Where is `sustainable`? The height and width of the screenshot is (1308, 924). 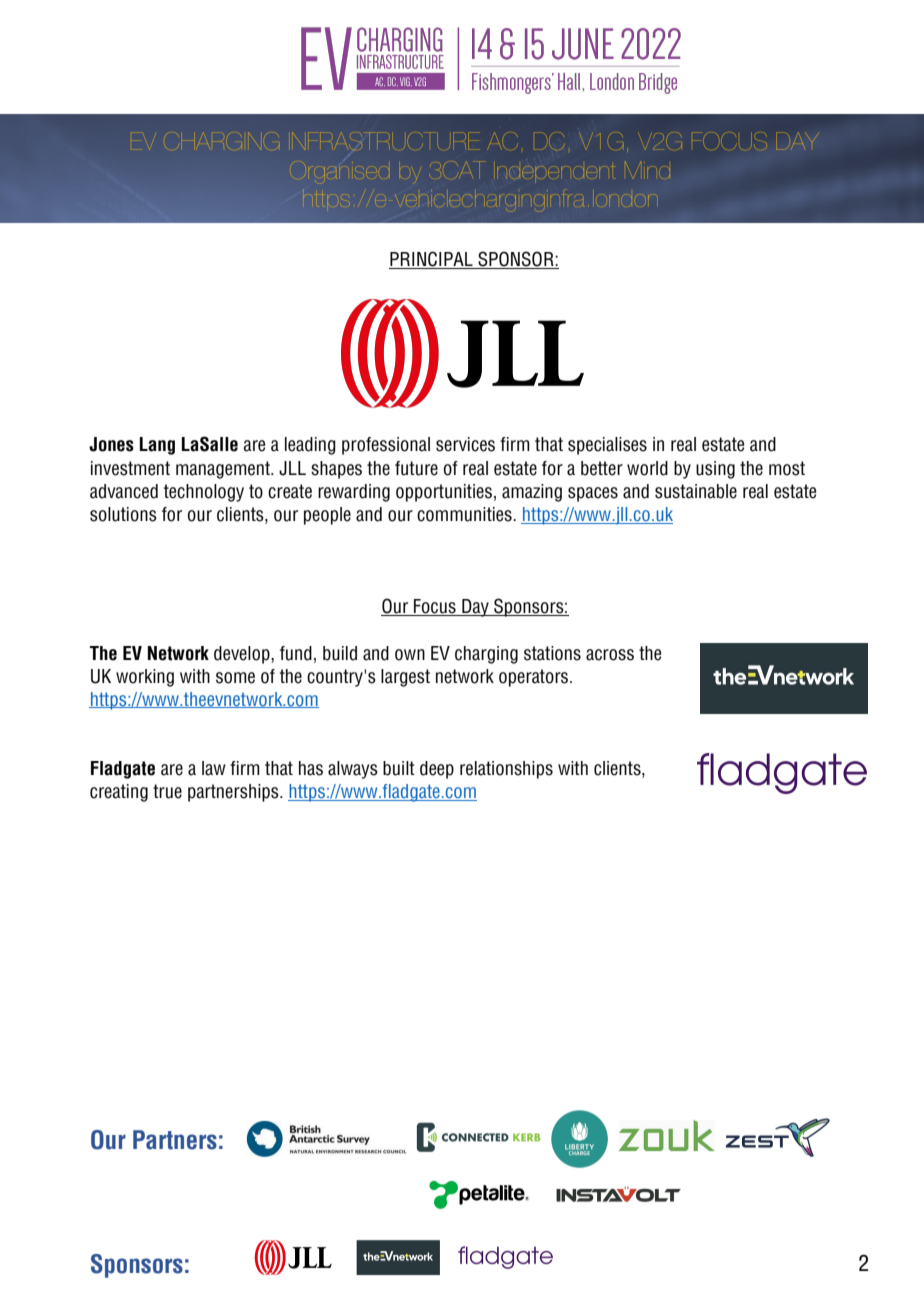 sustainable is located at coordinates (696, 491).
